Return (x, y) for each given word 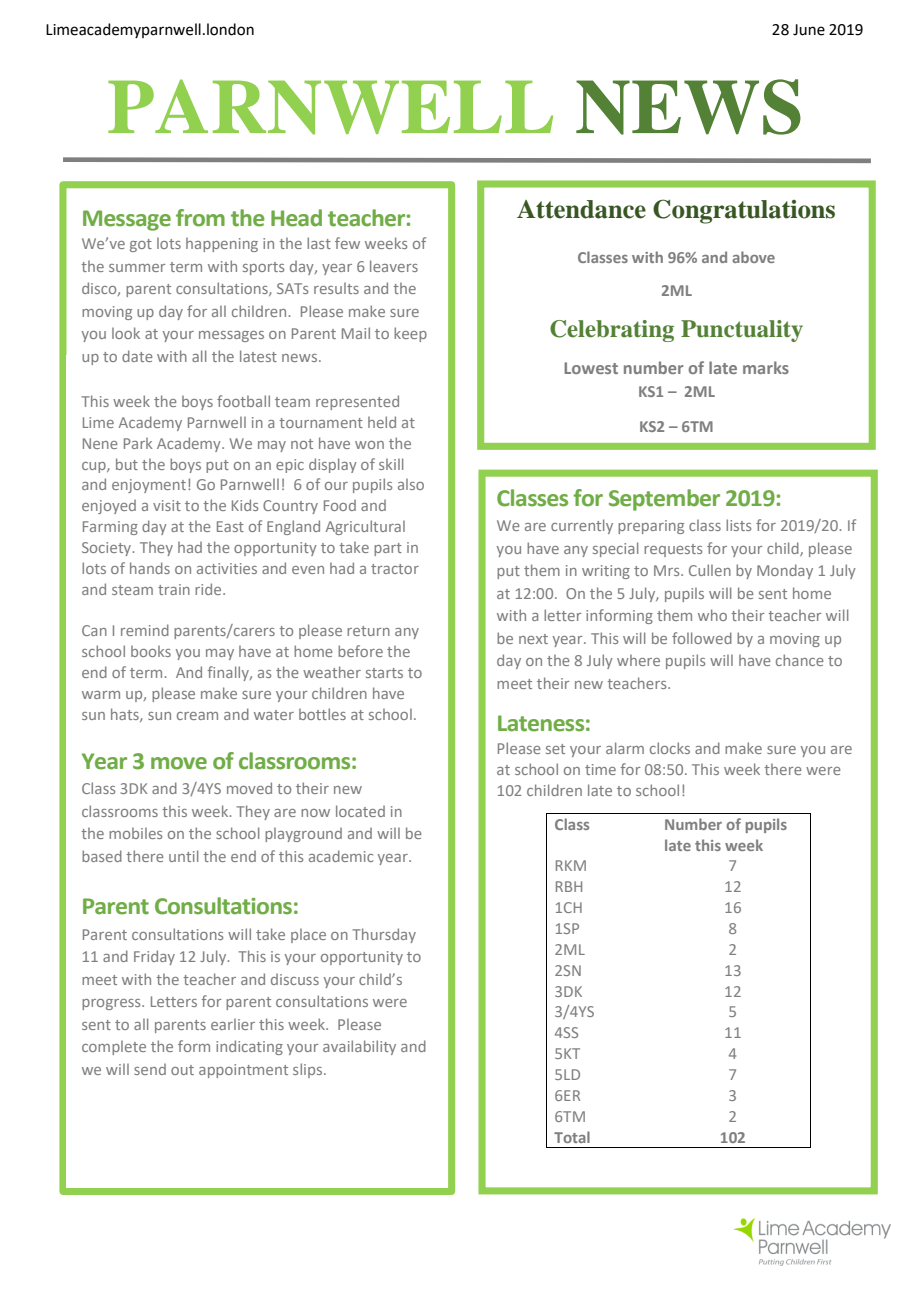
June (809, 30)
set (555, 749)
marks (766, 367)
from (200, 218)
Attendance (581, 209)
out (182, 1070)
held (382, 422)
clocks (670, 748)
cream (197, 716)
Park (138, 443)
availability (359, 1047)
